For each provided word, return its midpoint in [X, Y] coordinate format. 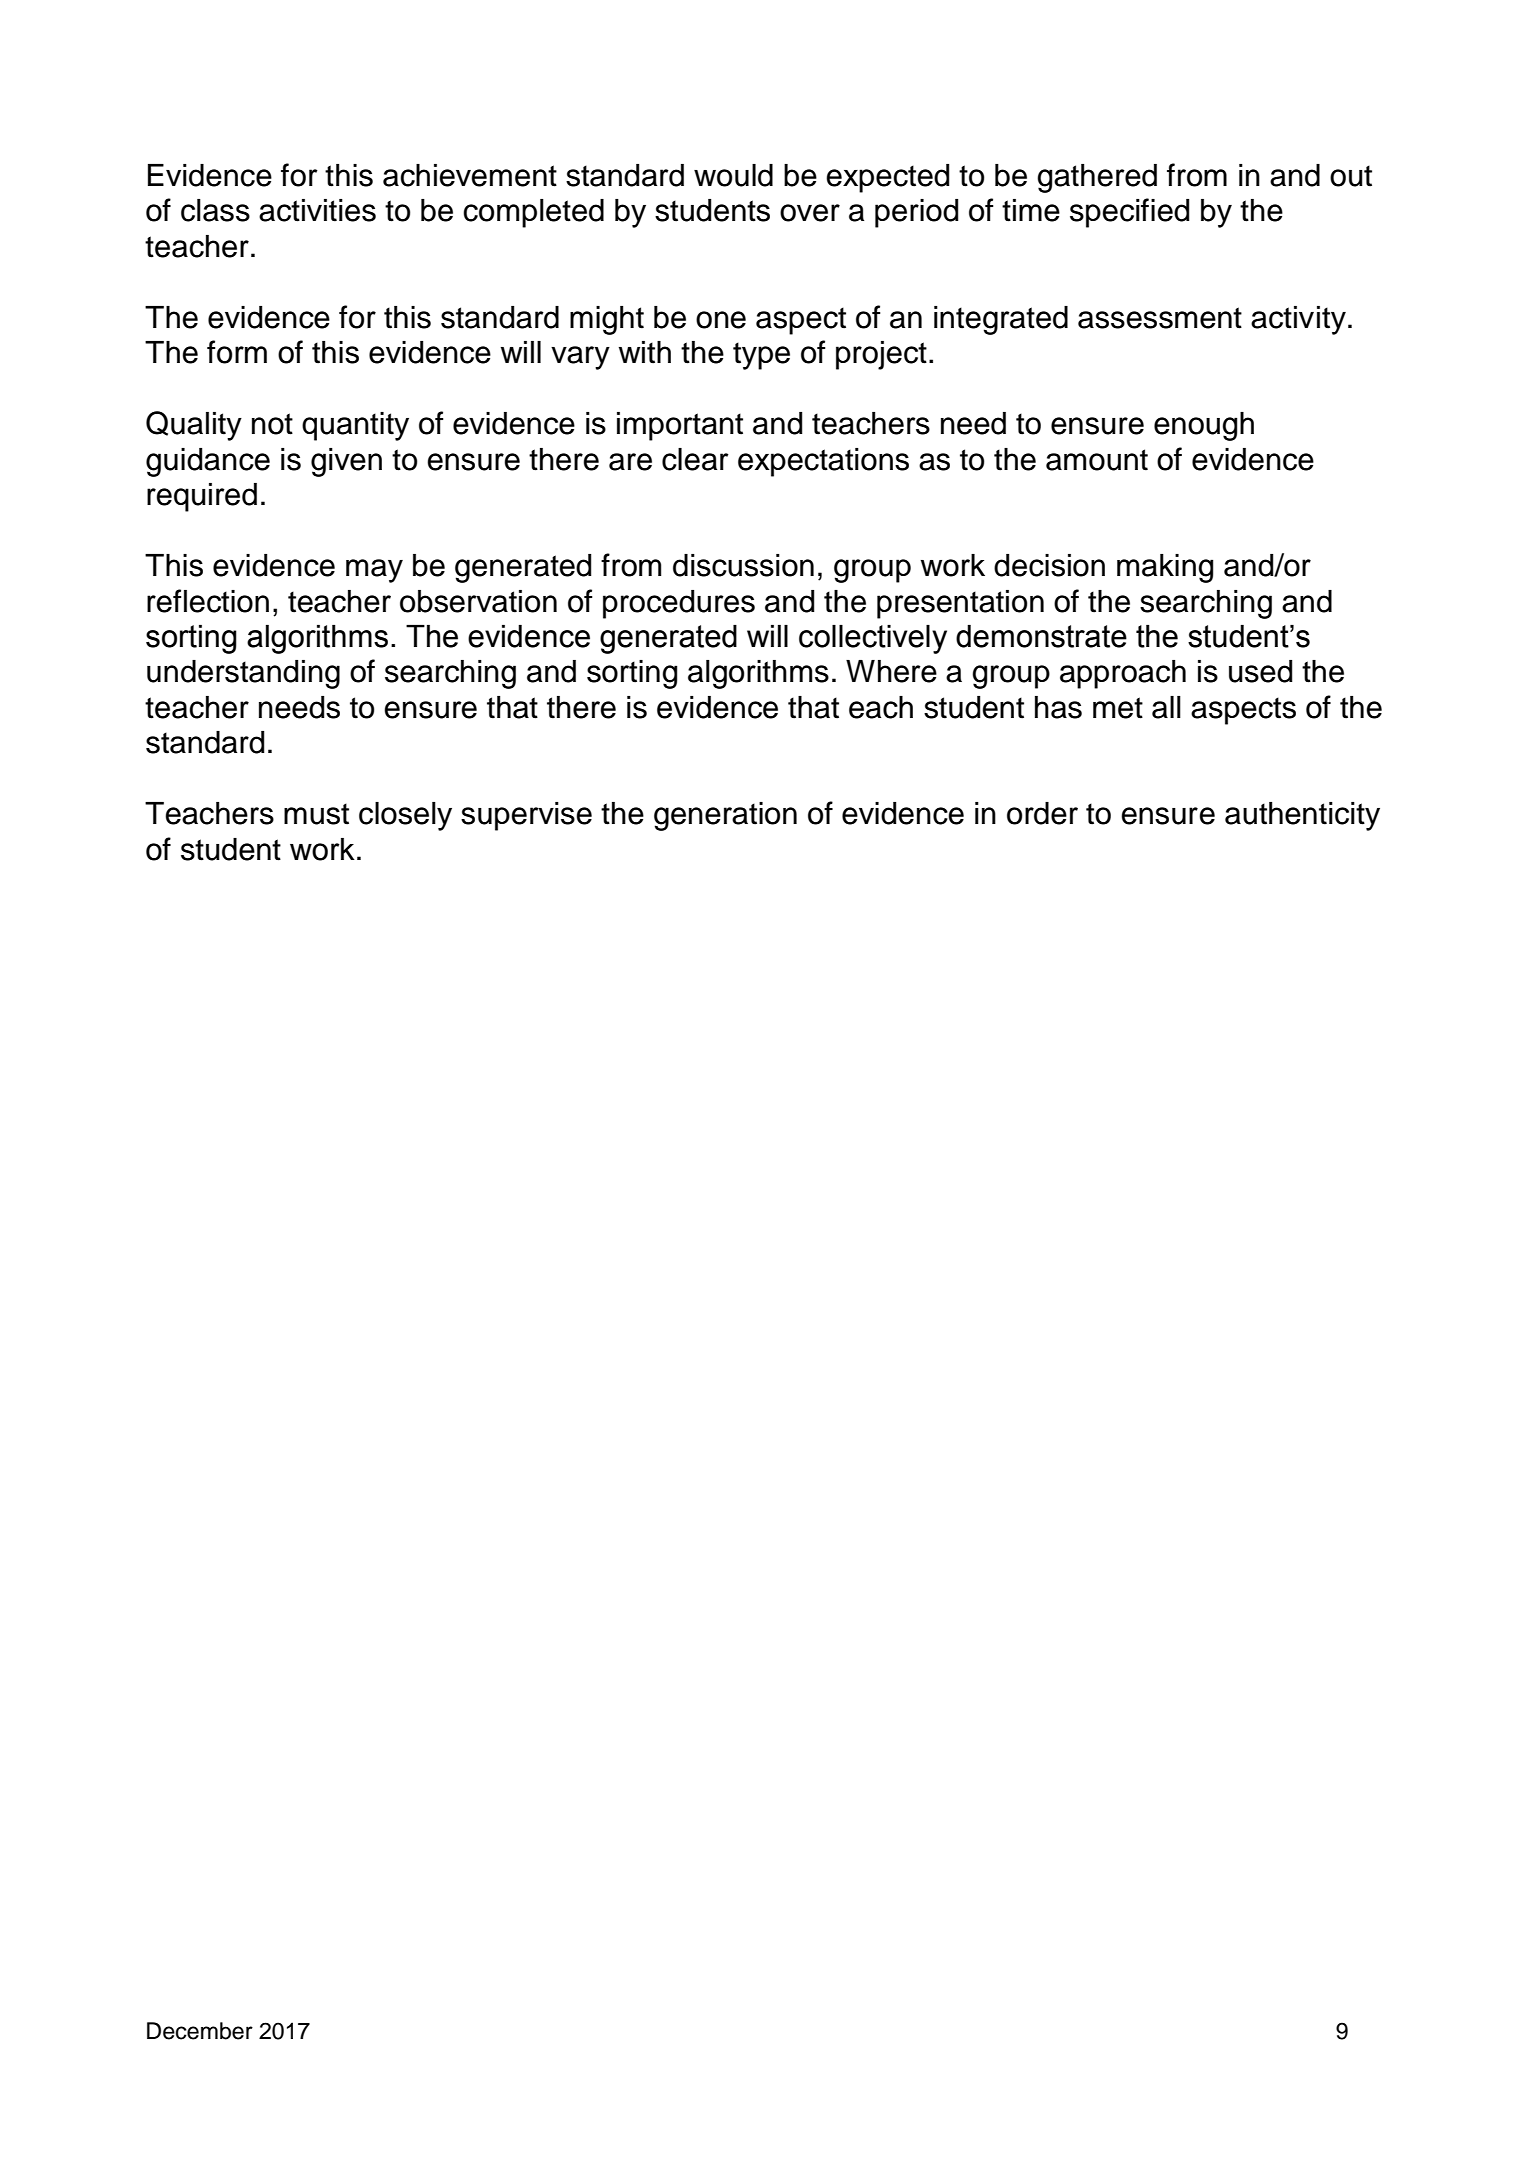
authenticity [1302, 816]
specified [1129, 213]
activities [317, 210]
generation [725, 816]
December [200, 2031]
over [810, 213]
